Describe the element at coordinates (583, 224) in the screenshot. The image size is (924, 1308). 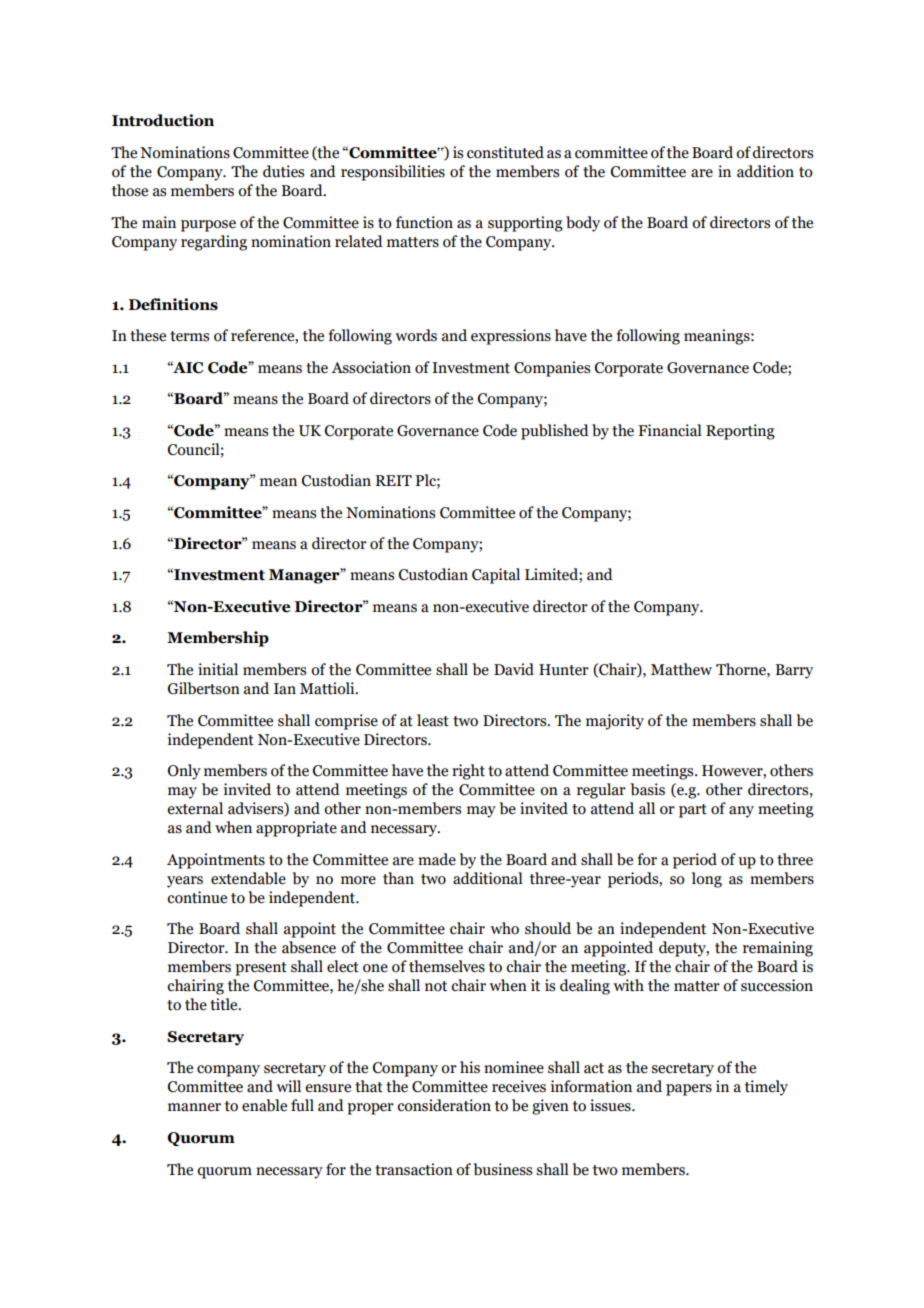
I see `body` at that location.
